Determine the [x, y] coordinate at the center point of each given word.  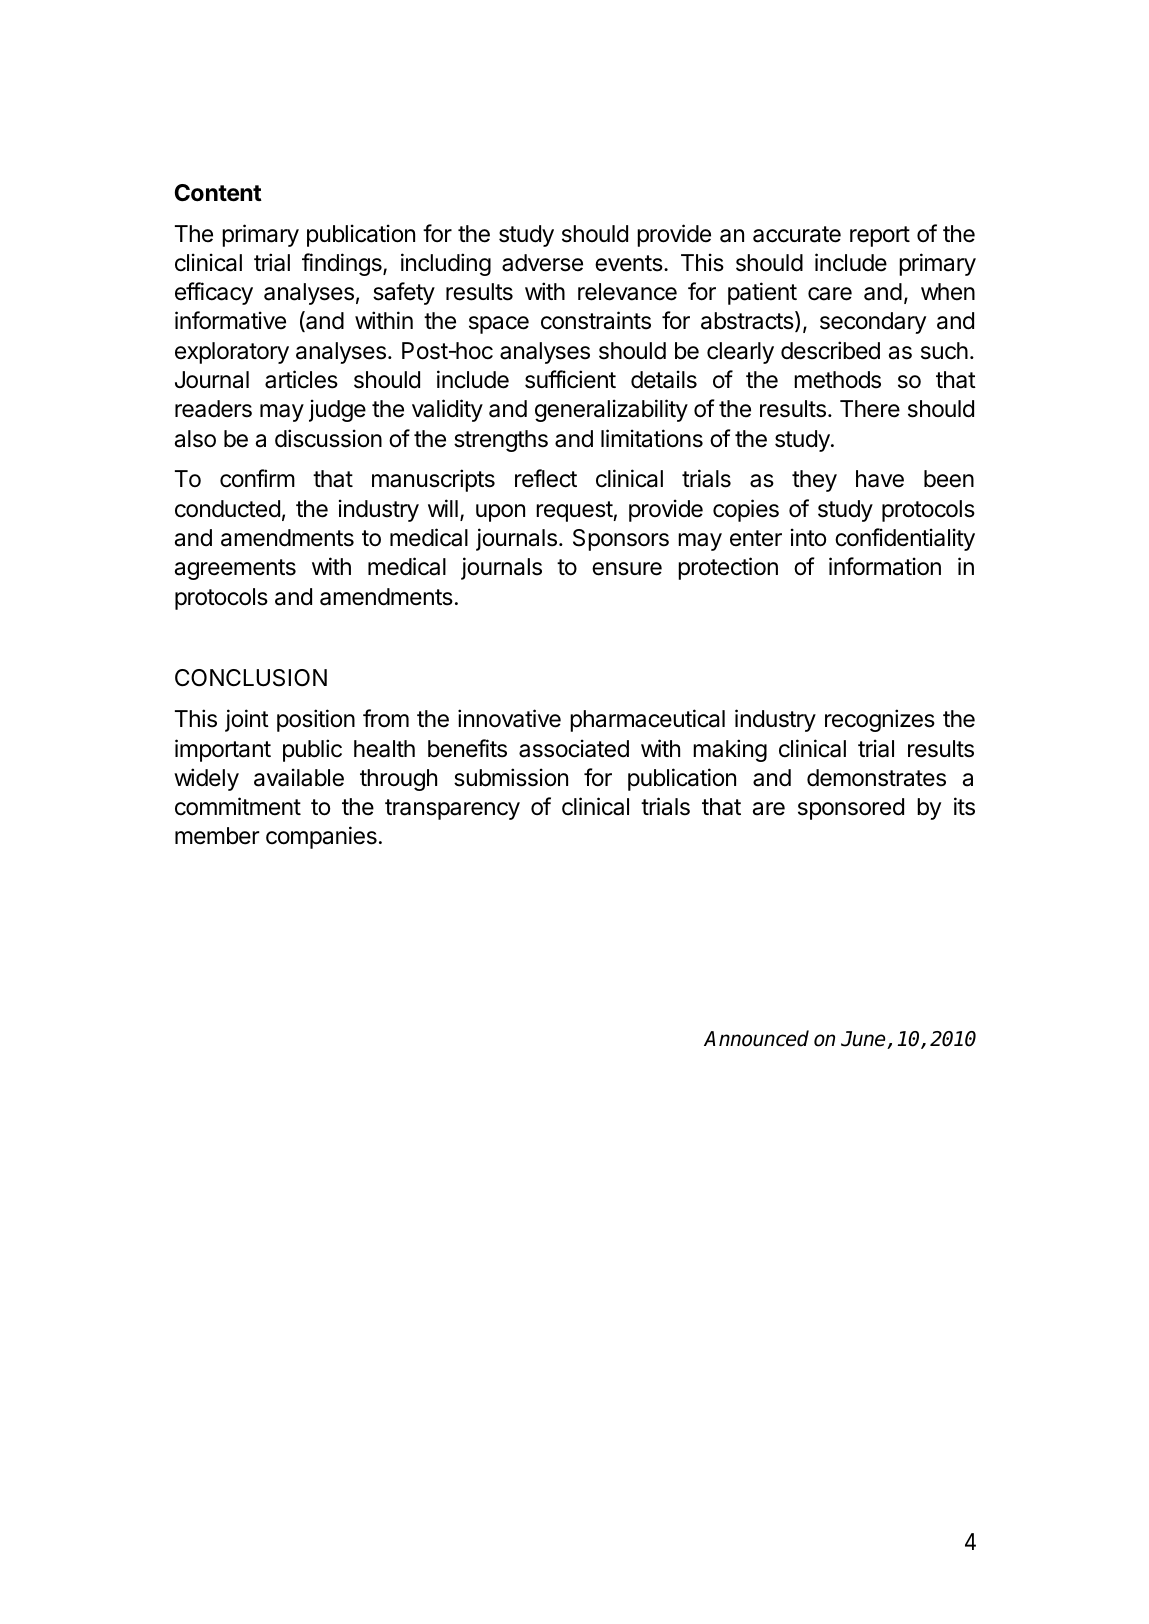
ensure [627, 569]
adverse [542, 263]
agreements [235, 569]
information [885, 566]
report [880, 236]
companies [321, 837]
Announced [756, 1038]
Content [218, 193]
